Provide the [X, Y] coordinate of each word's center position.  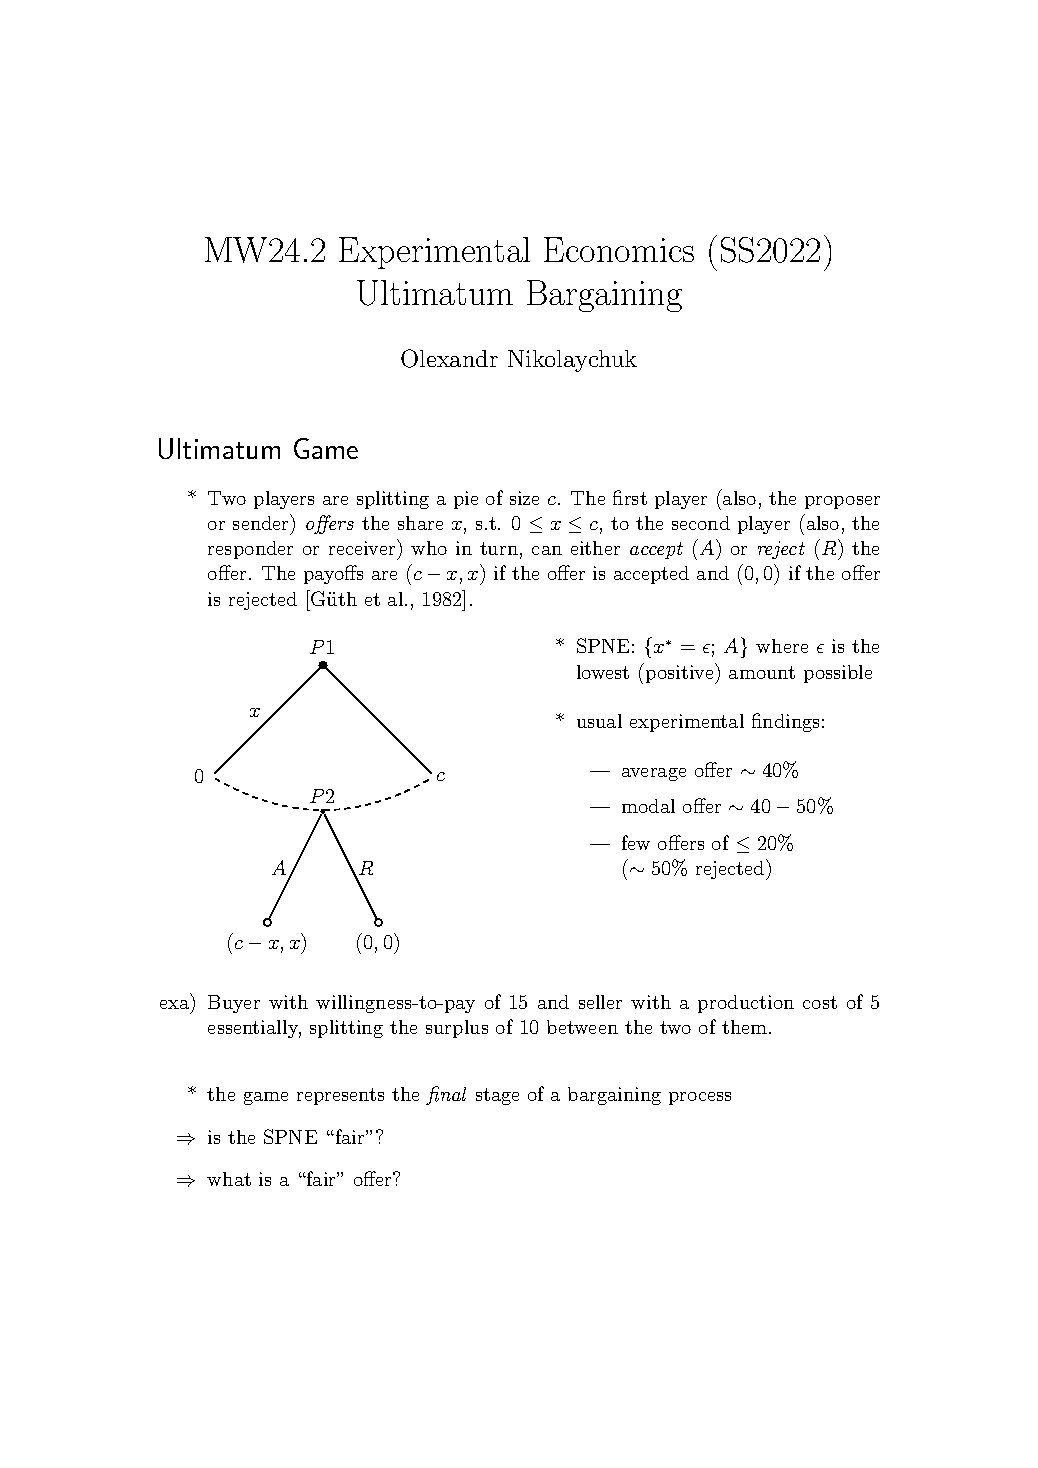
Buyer [234, 1004]
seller [600, 1002]
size [524, 498]
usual [599, 721]
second [701, 523]
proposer [842, 502]
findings [785, 722]
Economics [619, 249]
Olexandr [449, 358]
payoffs [333, 574]
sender [262, 522]
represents [340, 1096]
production [746, 1004]
